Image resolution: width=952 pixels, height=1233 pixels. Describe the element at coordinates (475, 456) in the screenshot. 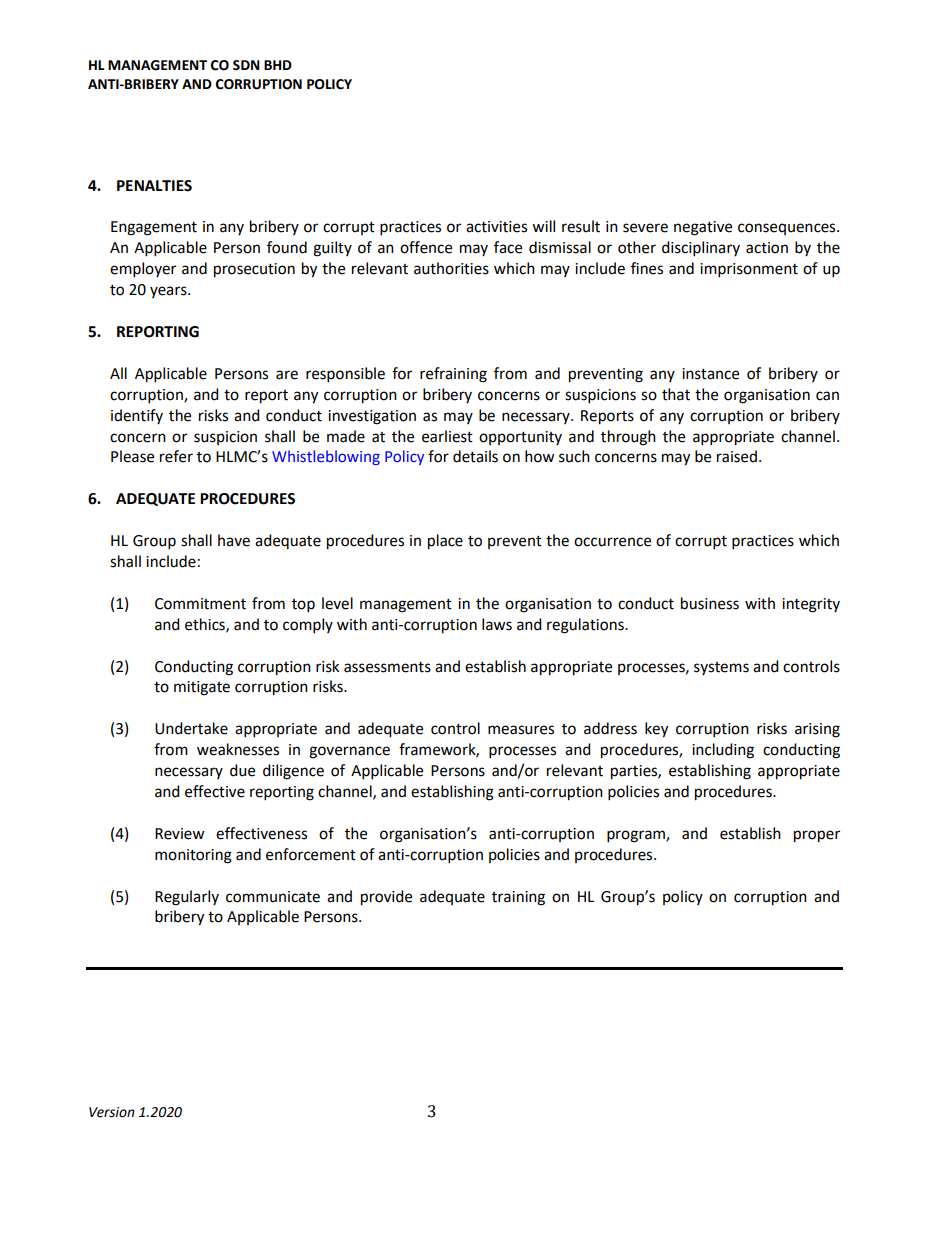

I see `details` at that location.
